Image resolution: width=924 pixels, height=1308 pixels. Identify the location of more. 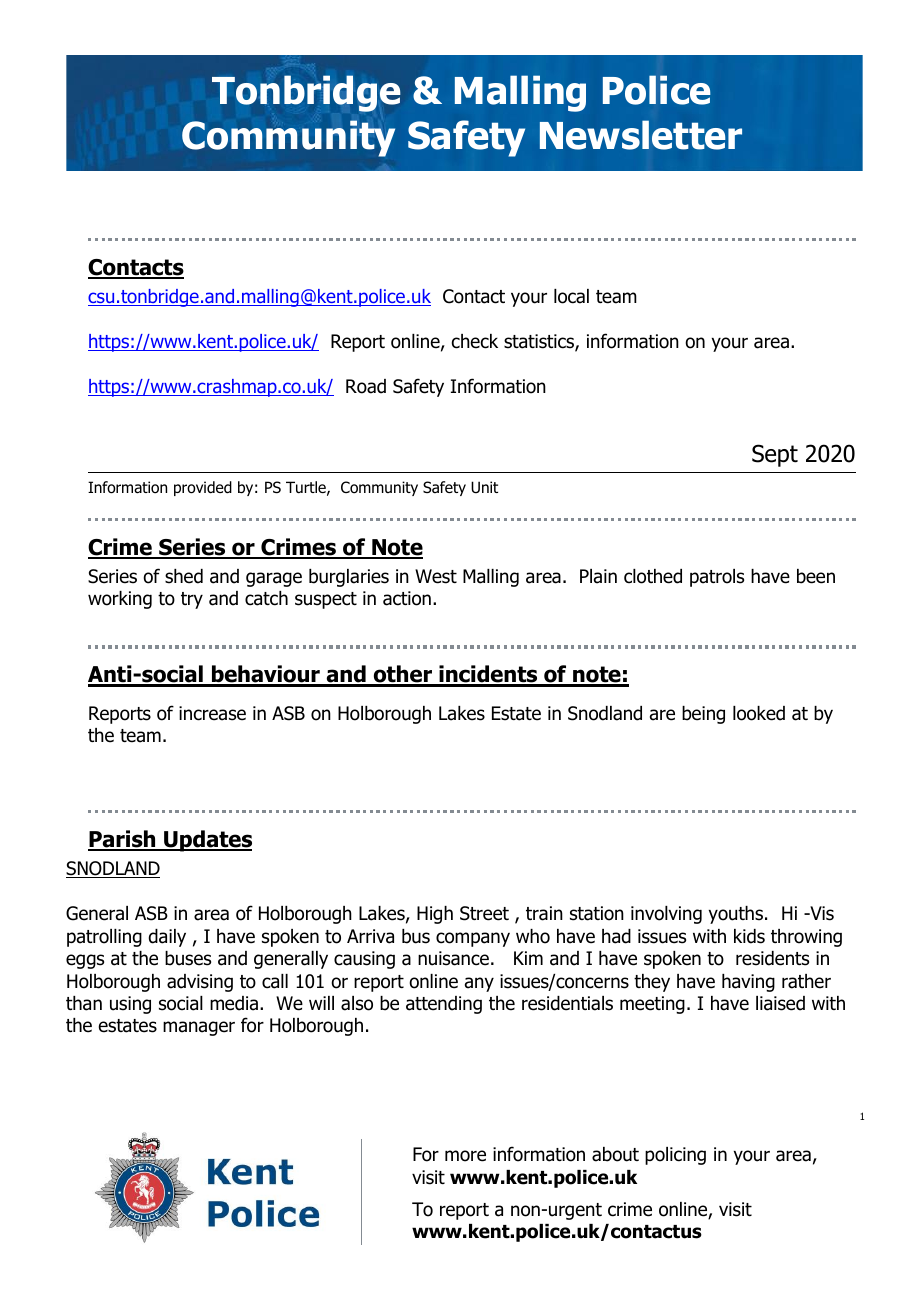
(465, 1156).
